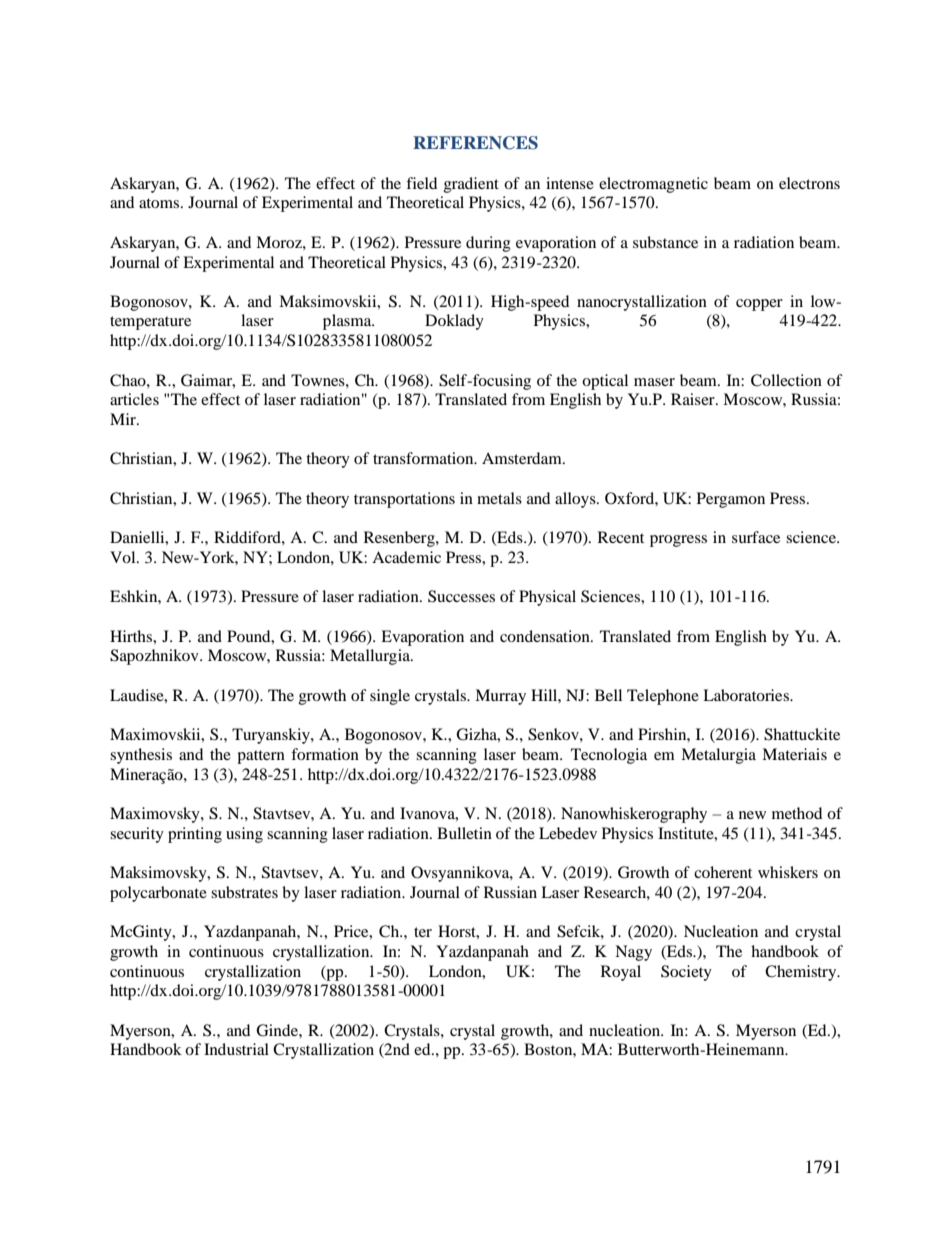 This page has width=952, height=1233. Describe the element at coordinates (236, 1049) in the page. I see `Industrial` at that location.
